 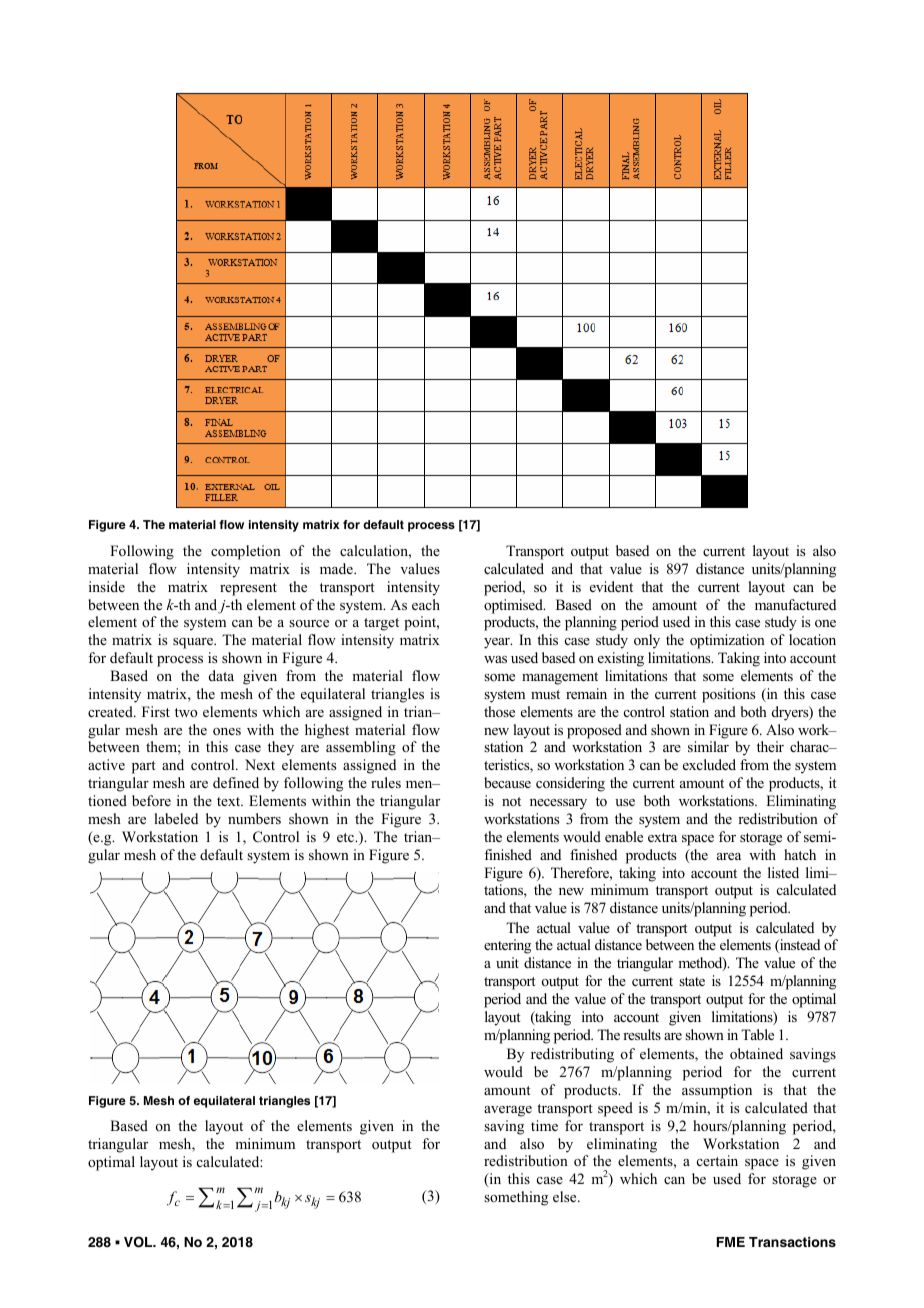 I want to click on each, so click(x=426, y=604).
